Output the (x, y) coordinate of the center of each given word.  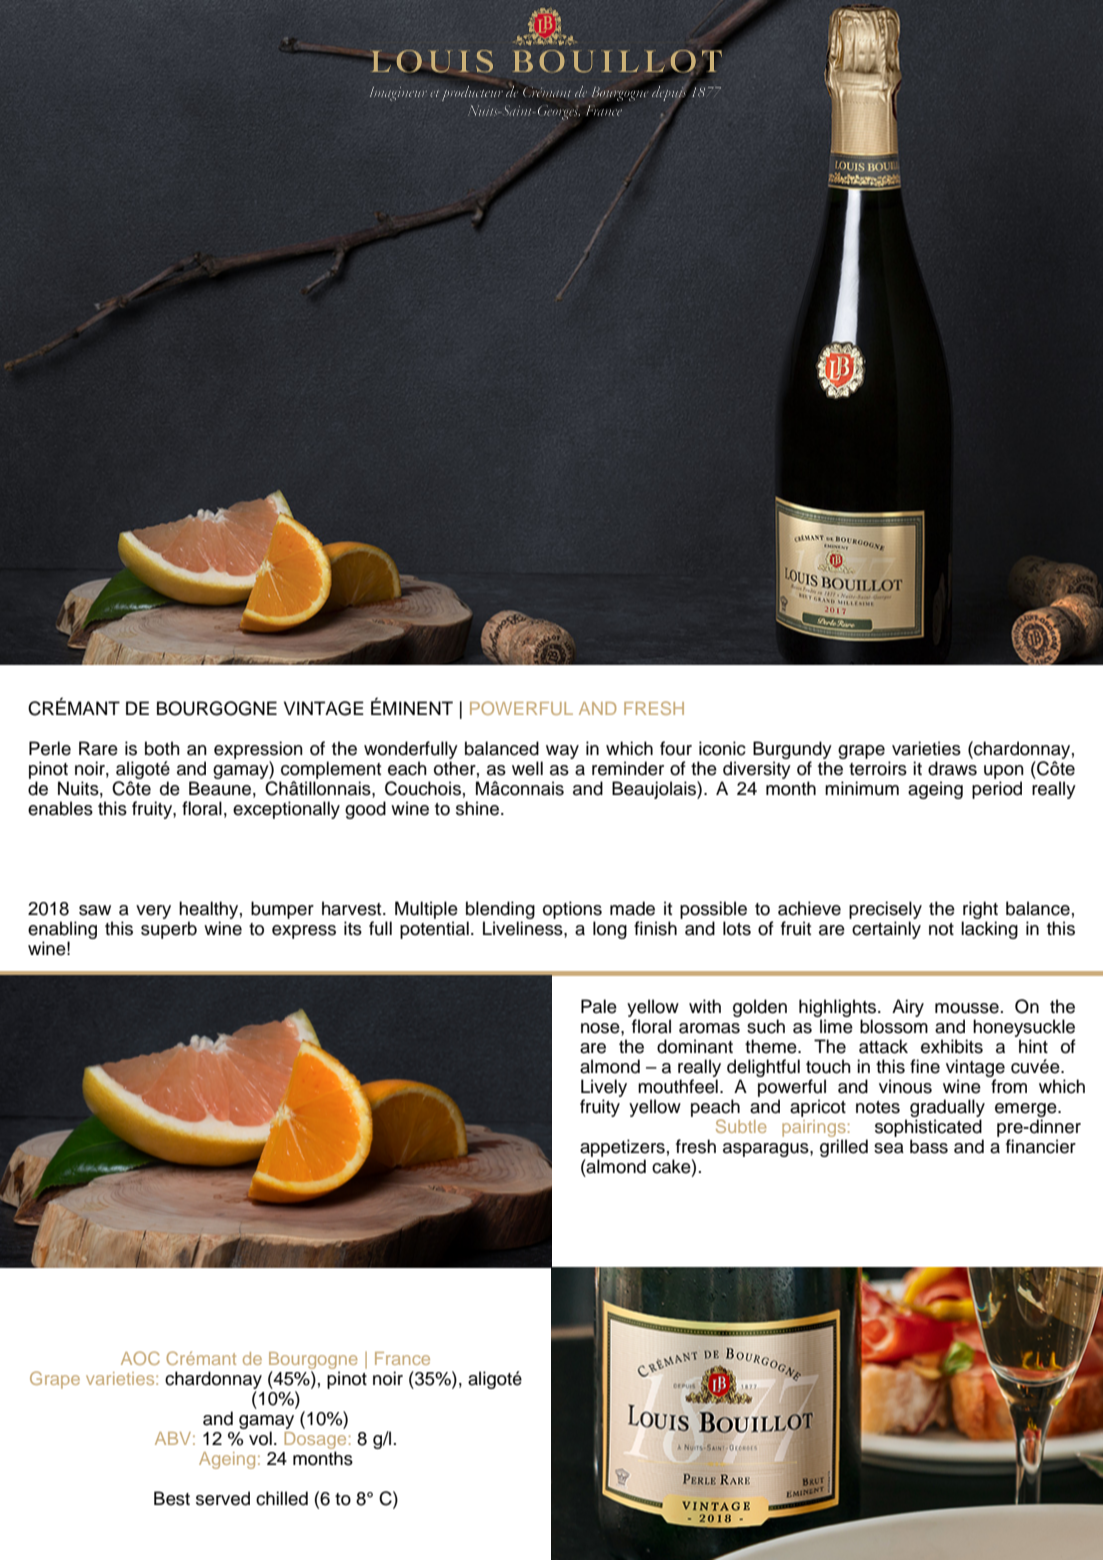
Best (172, 1498)
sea (889, 1148)
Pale (599, 1006)
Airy (908, 1008)
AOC (140, 1358)
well (527, 768)
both (162, 748)
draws (952, 768)
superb (169, 930)
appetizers (622, 1148)
